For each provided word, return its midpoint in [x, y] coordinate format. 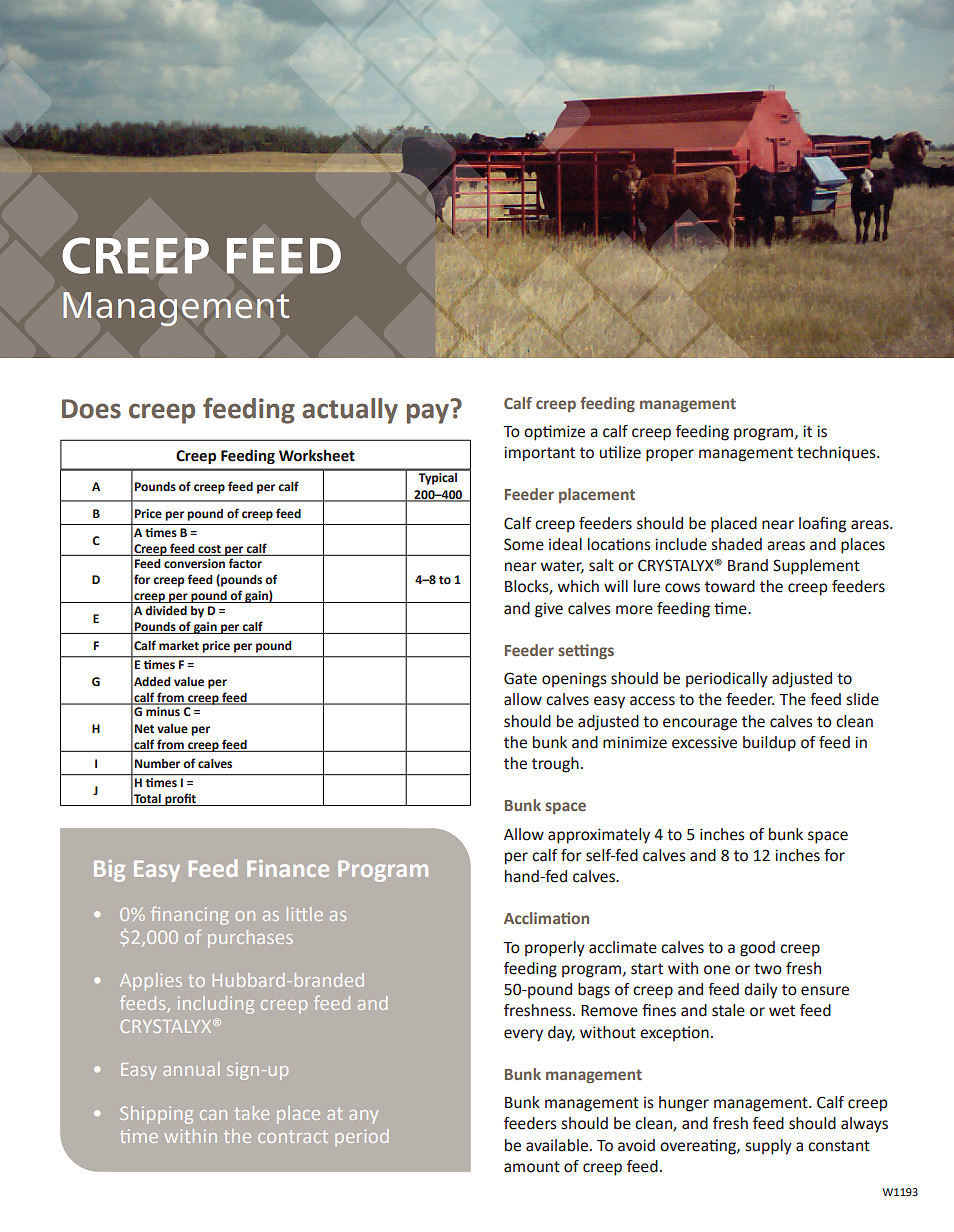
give [549, 610]
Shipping [156, 1115]
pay [428, 413]
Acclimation [546, 918]
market [179, 646]
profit [180, 799]
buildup [769, 744]
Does [91, 409]
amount [532, 1167]
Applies [151, 982]
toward [730, 586]
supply [768, 1147]
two [768, 969]
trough [555, 765]
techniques [837, 454]
